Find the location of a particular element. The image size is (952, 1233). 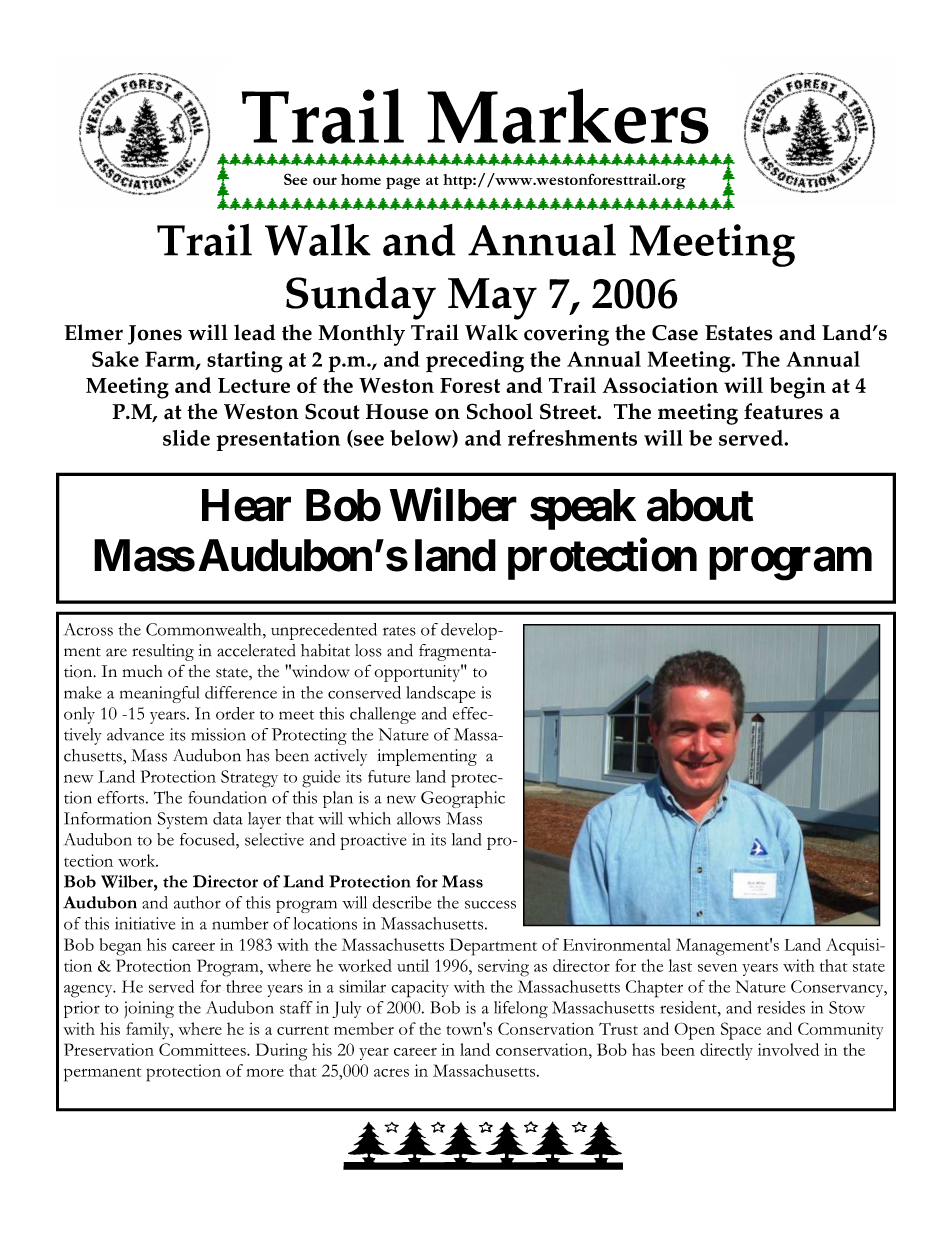

Committees is located at coordinates (203, 1049).
